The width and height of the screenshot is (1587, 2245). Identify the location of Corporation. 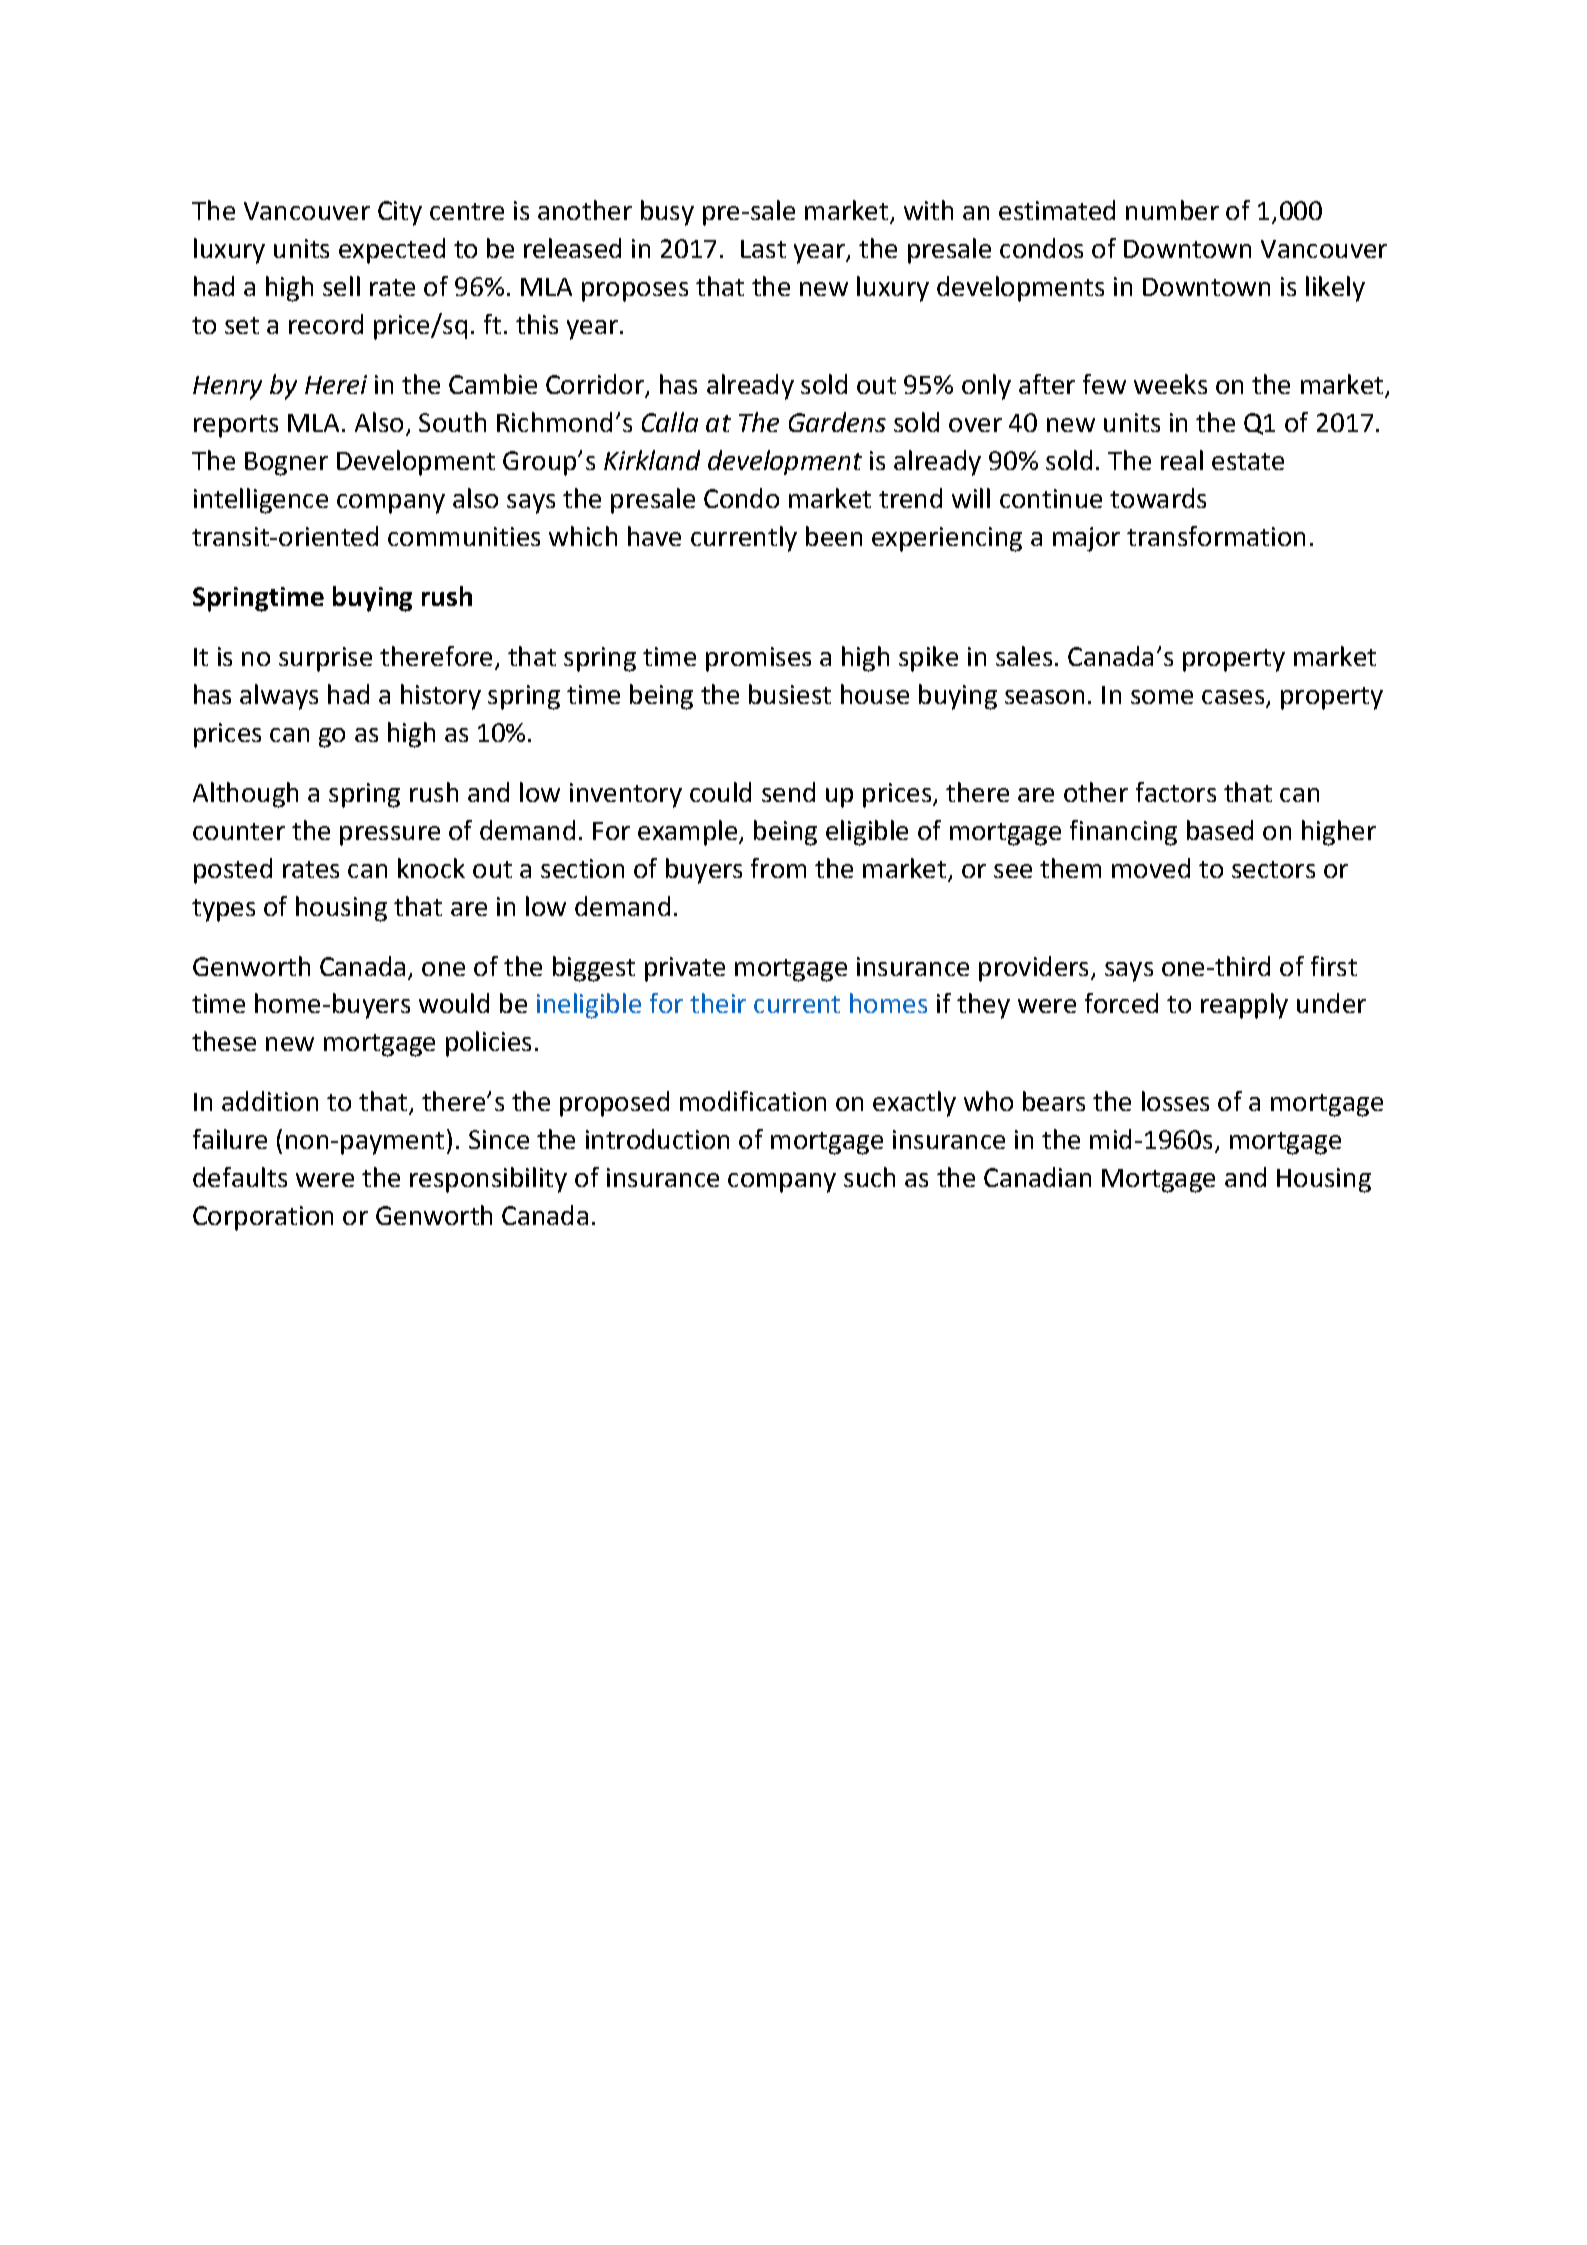
(263, 1218).
